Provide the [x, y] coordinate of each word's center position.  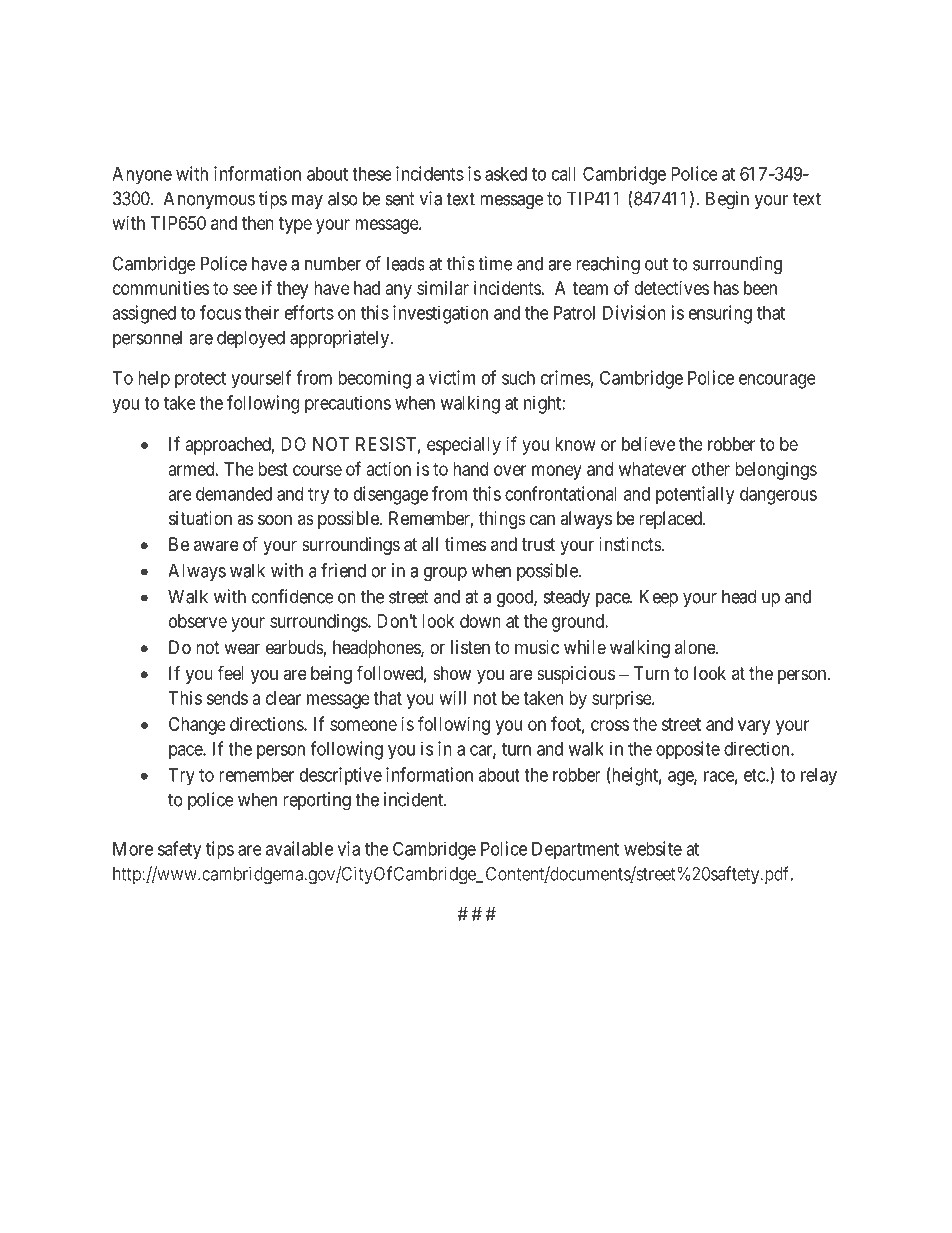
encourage [777, 381]
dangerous [778, 496]
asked [506, 174]
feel [231, 672]
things [502, 520]
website [653, 848]
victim [452, 377]
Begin [727, 200]
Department [575, 851]
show [452, 673]
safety [179, 850]
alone [696, 647]
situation [200, 518]
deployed [251, 339]
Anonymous [209, 200]
